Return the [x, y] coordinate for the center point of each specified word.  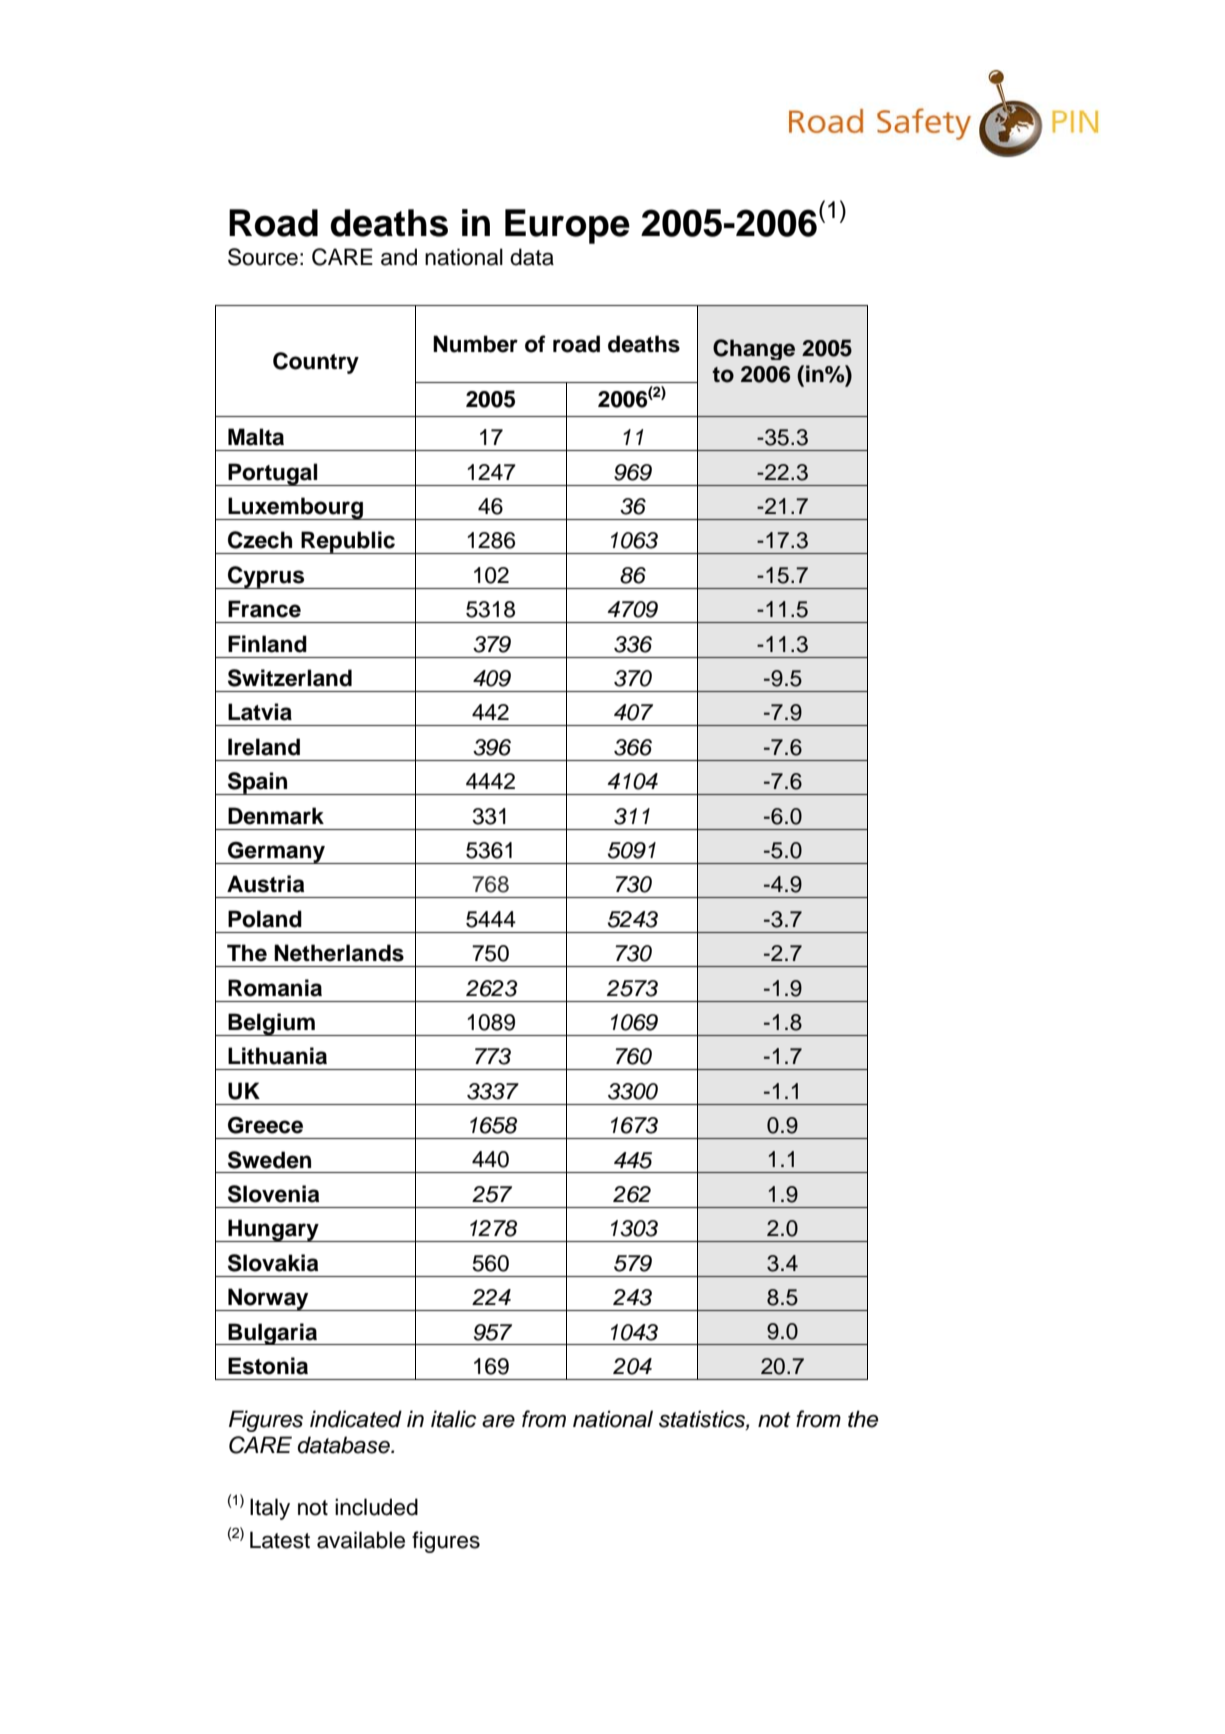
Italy [270, 1509]
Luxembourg [295, 508]
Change [754, 349]
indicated [356, 1419]
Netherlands [339, 953]
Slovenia [273, 1194]
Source [263, 257]
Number [475, 344]
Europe [567, 226]
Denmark [276, 816]
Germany [276, 853]
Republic [348, 542]
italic [453, 1419]
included [376, 1507]
